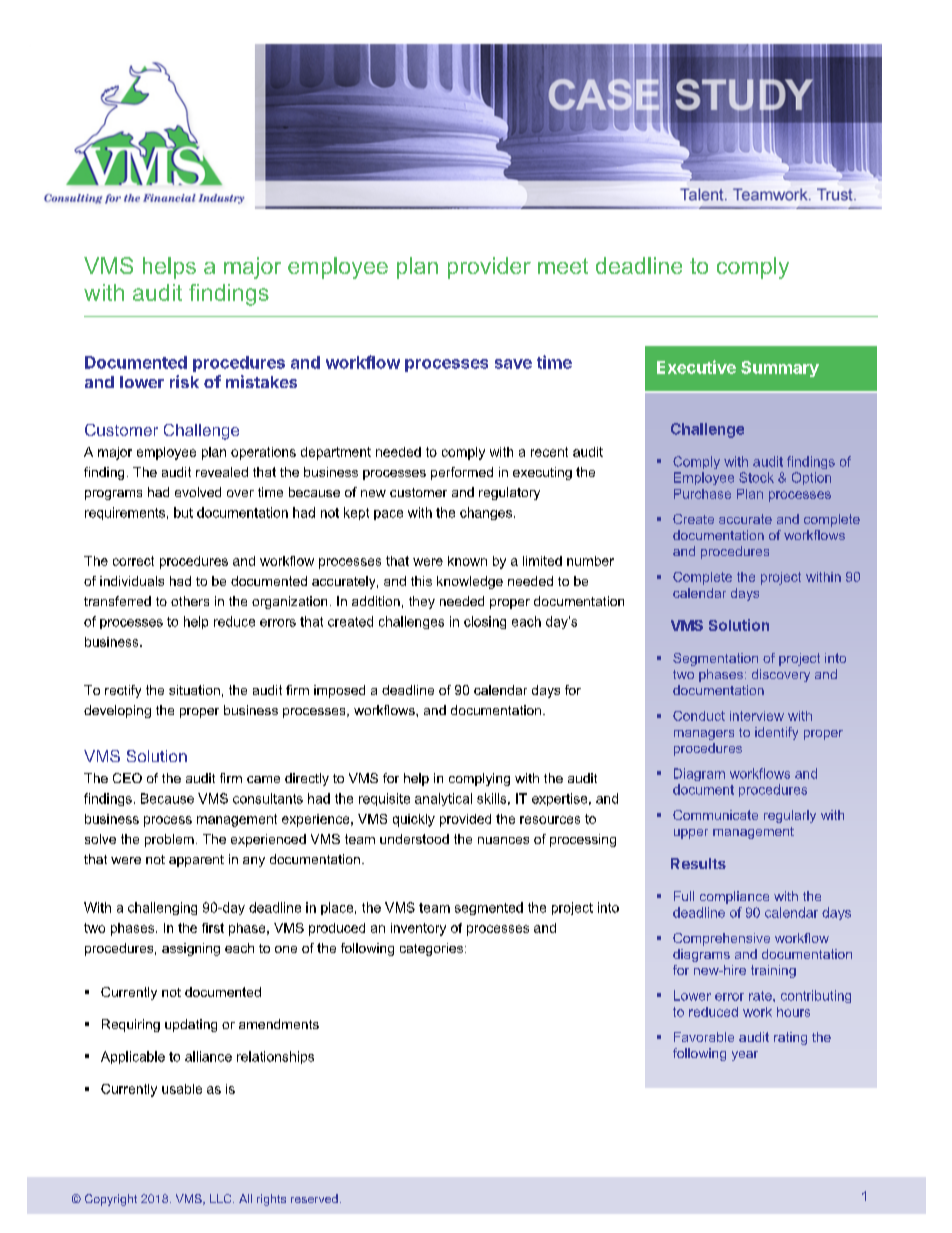 The image size is (952, 1233). Describe the element at coordinates (702, 494) in the image. I see `Purchase` at that location.
